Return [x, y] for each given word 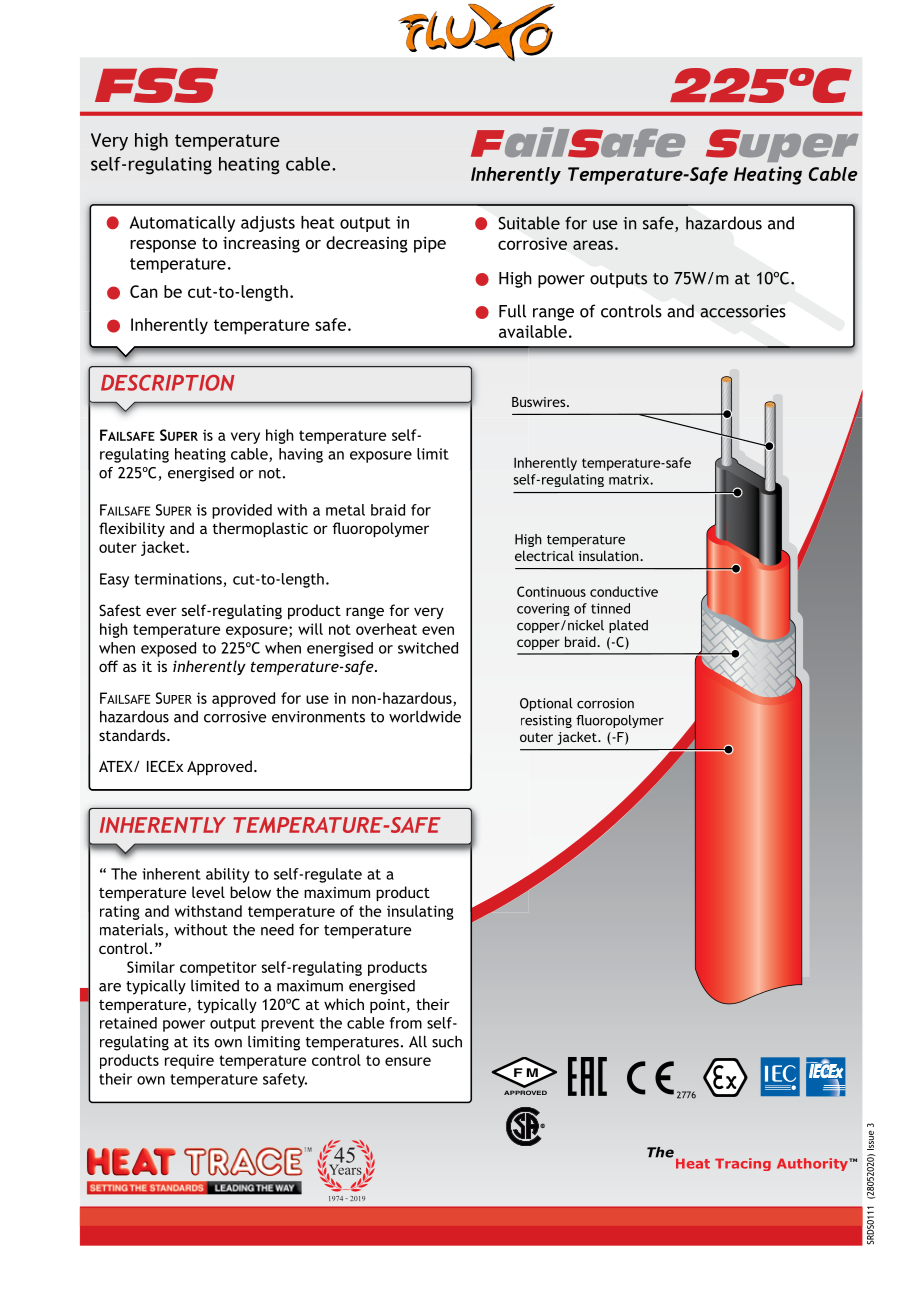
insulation [610, 555]
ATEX [117, 766]
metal [345, 510]
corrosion [605, 703]
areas [593, 245]
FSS [156, 85]
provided [242, 511]
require [189, 1061]
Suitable [529, 223]
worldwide [425, 716]
